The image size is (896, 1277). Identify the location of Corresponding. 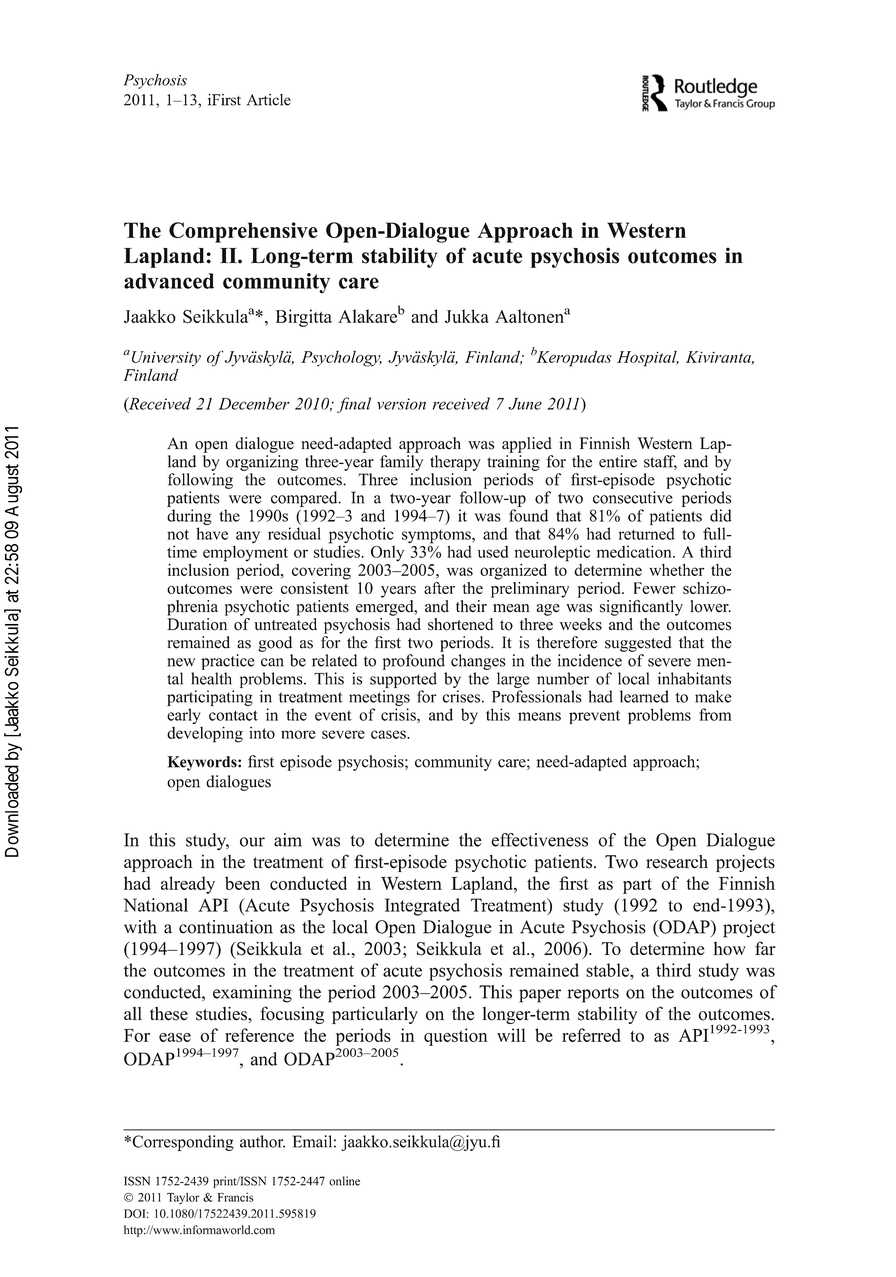
(182, 1143).
